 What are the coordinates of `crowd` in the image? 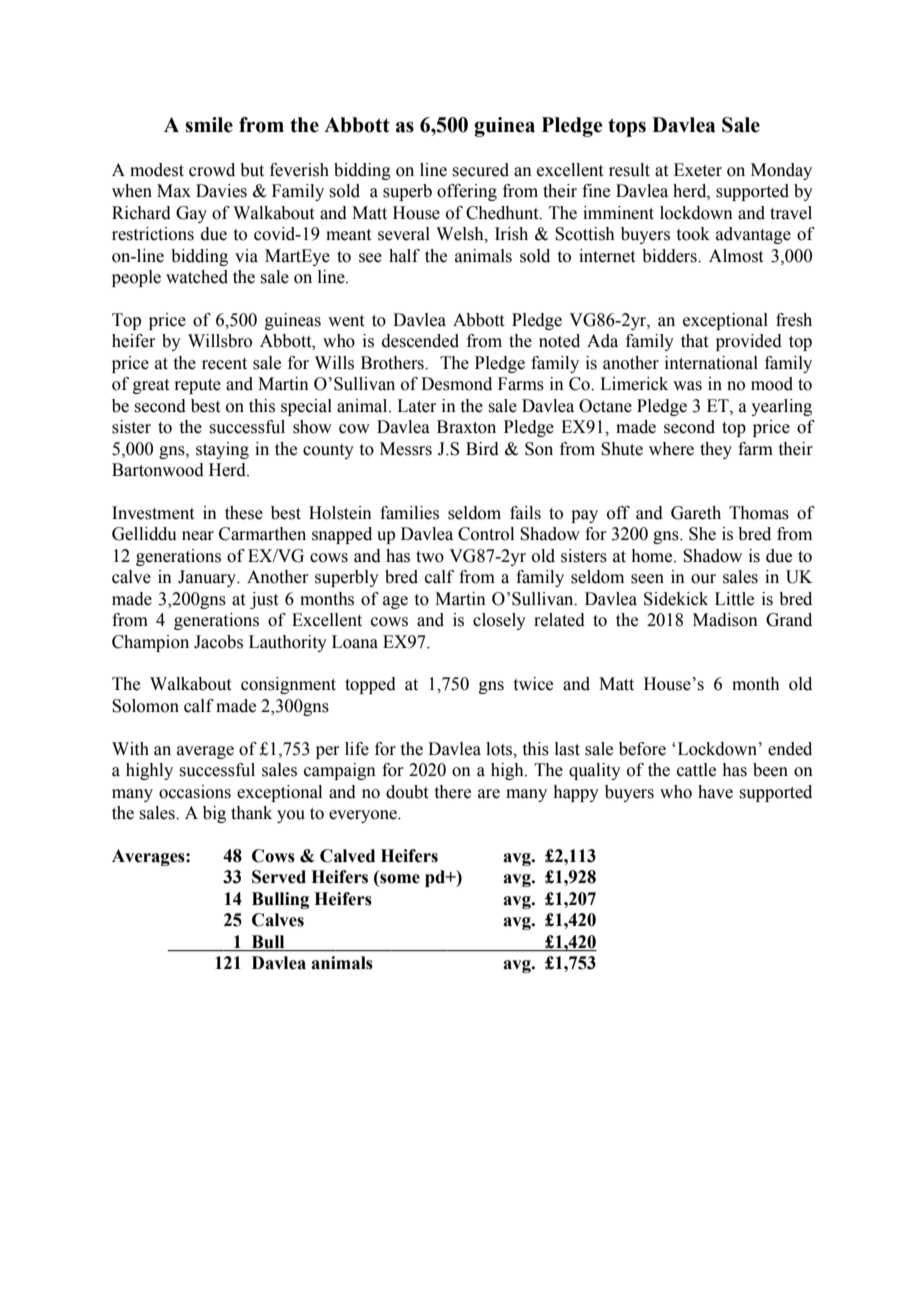 It's located at (212, 170).
